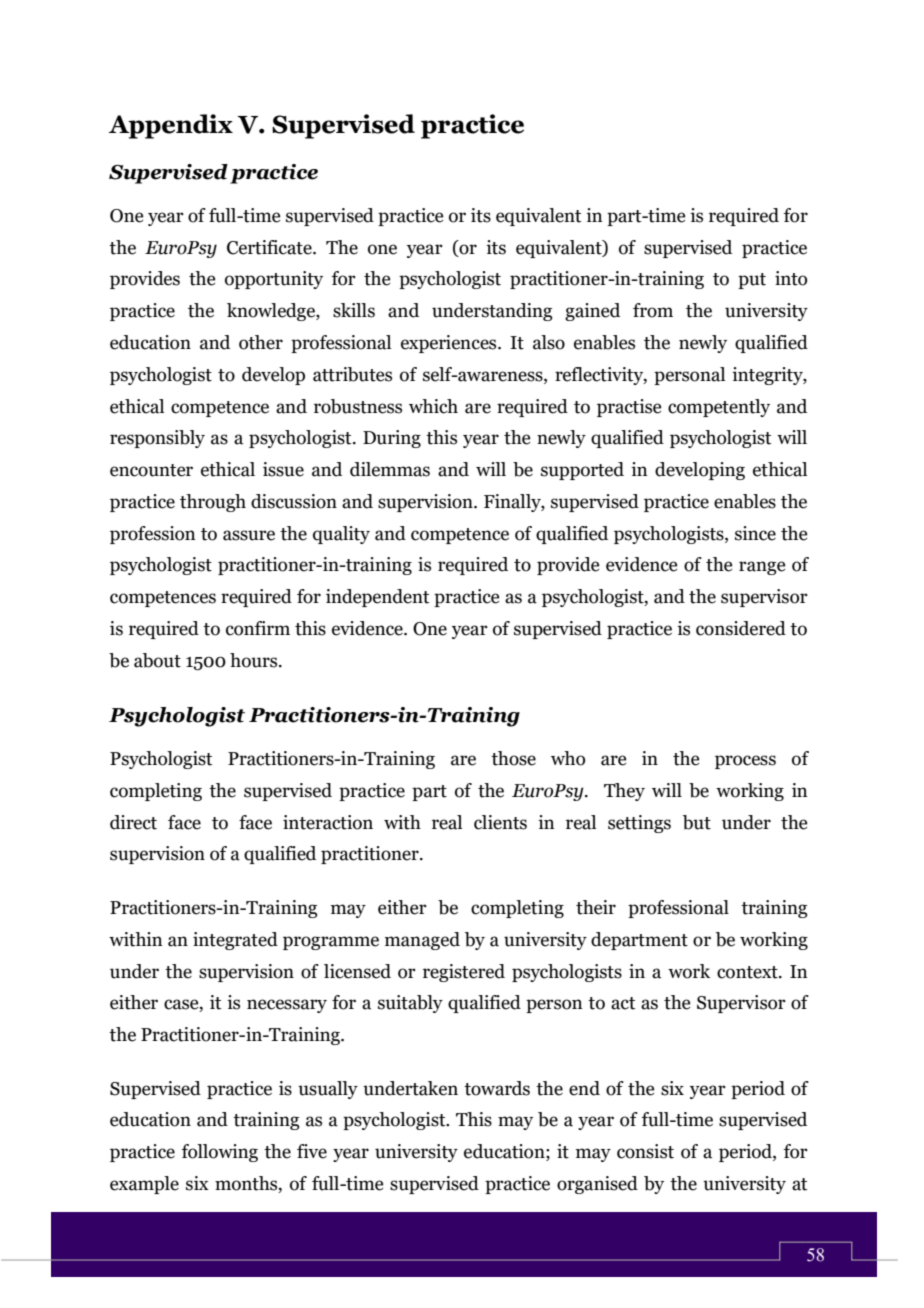 The width and height of the image is (924, 1308). What do you see at coordinates (171, 126) in the image?
I see `Appendix` at bounding box center [171, 126].
